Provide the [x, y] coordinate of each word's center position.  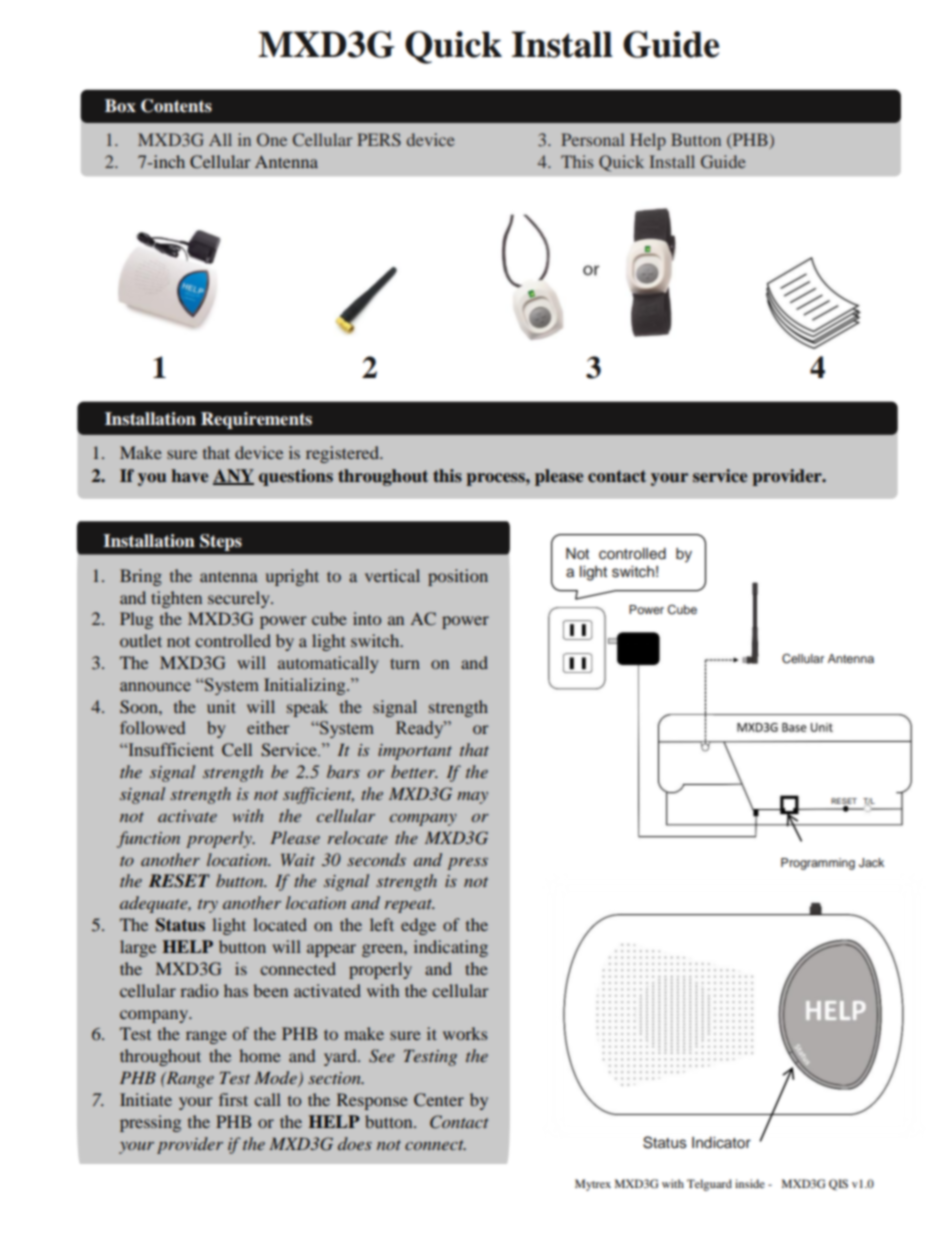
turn [405, 663]
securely [240, 599]
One [272, 139]
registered [343, 454]
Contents [176, 106]
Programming [818, 864]
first [233, 1099]
